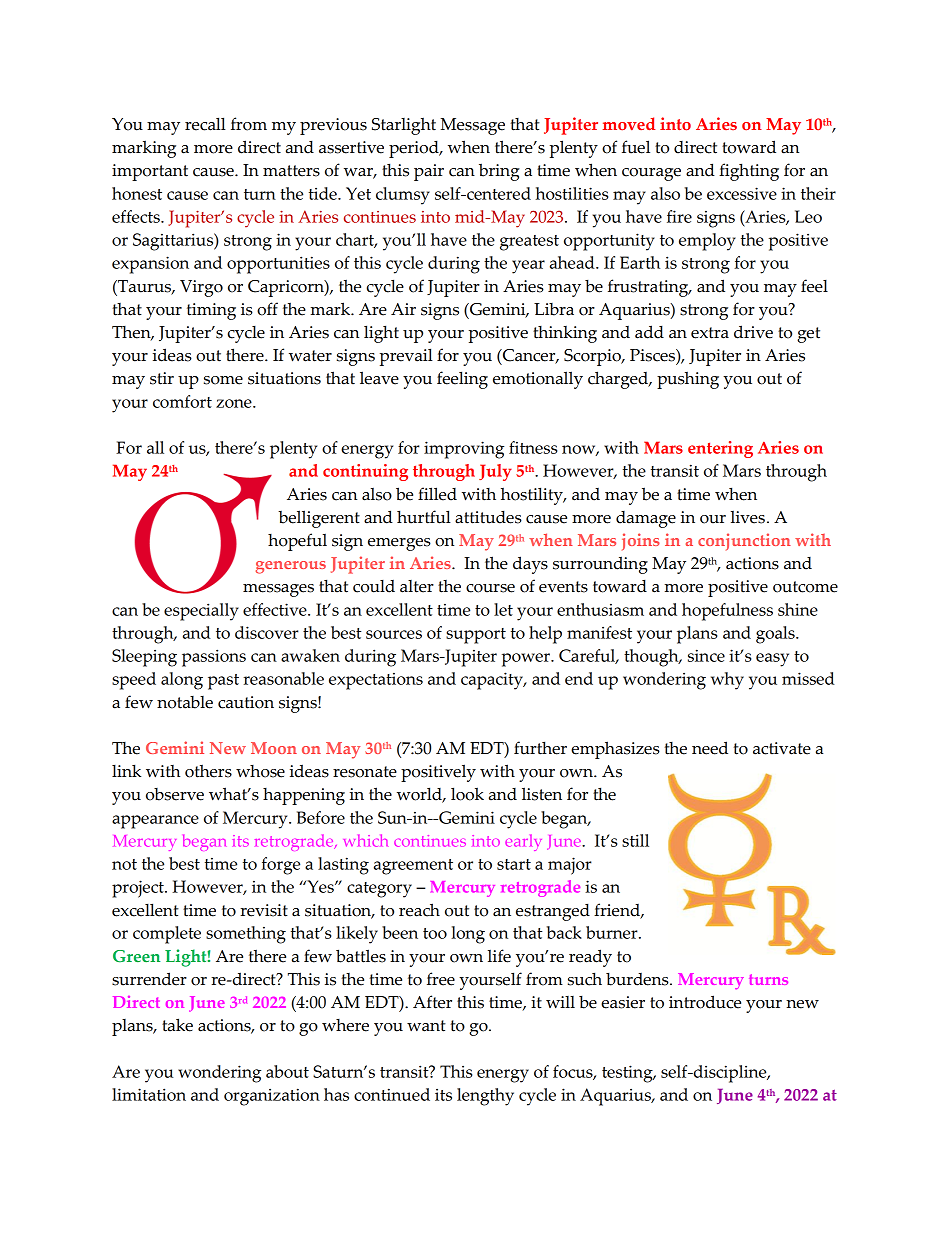 The width and height of the document is (952, 1233). I want to click on introduce, so click(705, 1002).
